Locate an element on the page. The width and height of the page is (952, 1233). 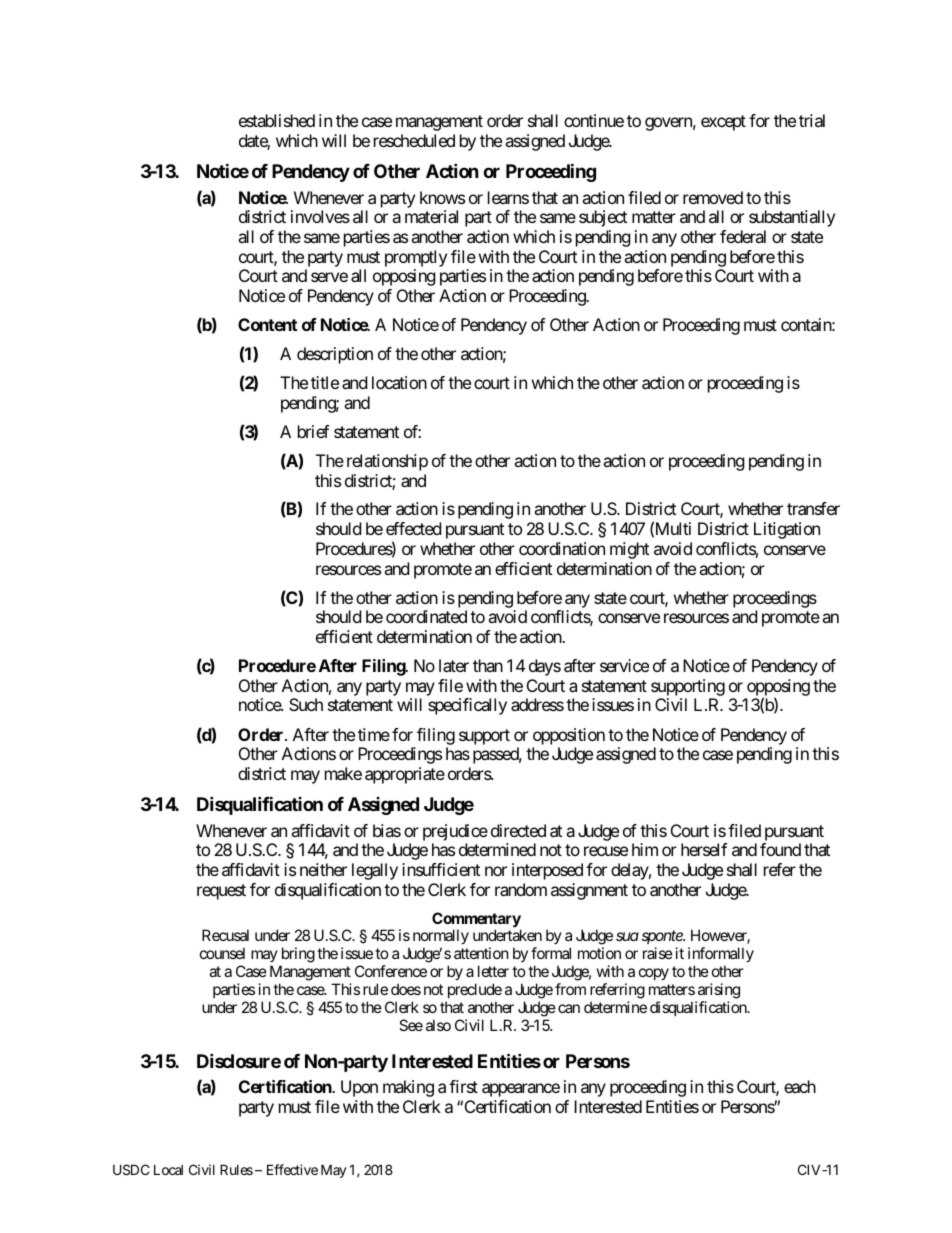
first is located at coordinates (463, 1086).
